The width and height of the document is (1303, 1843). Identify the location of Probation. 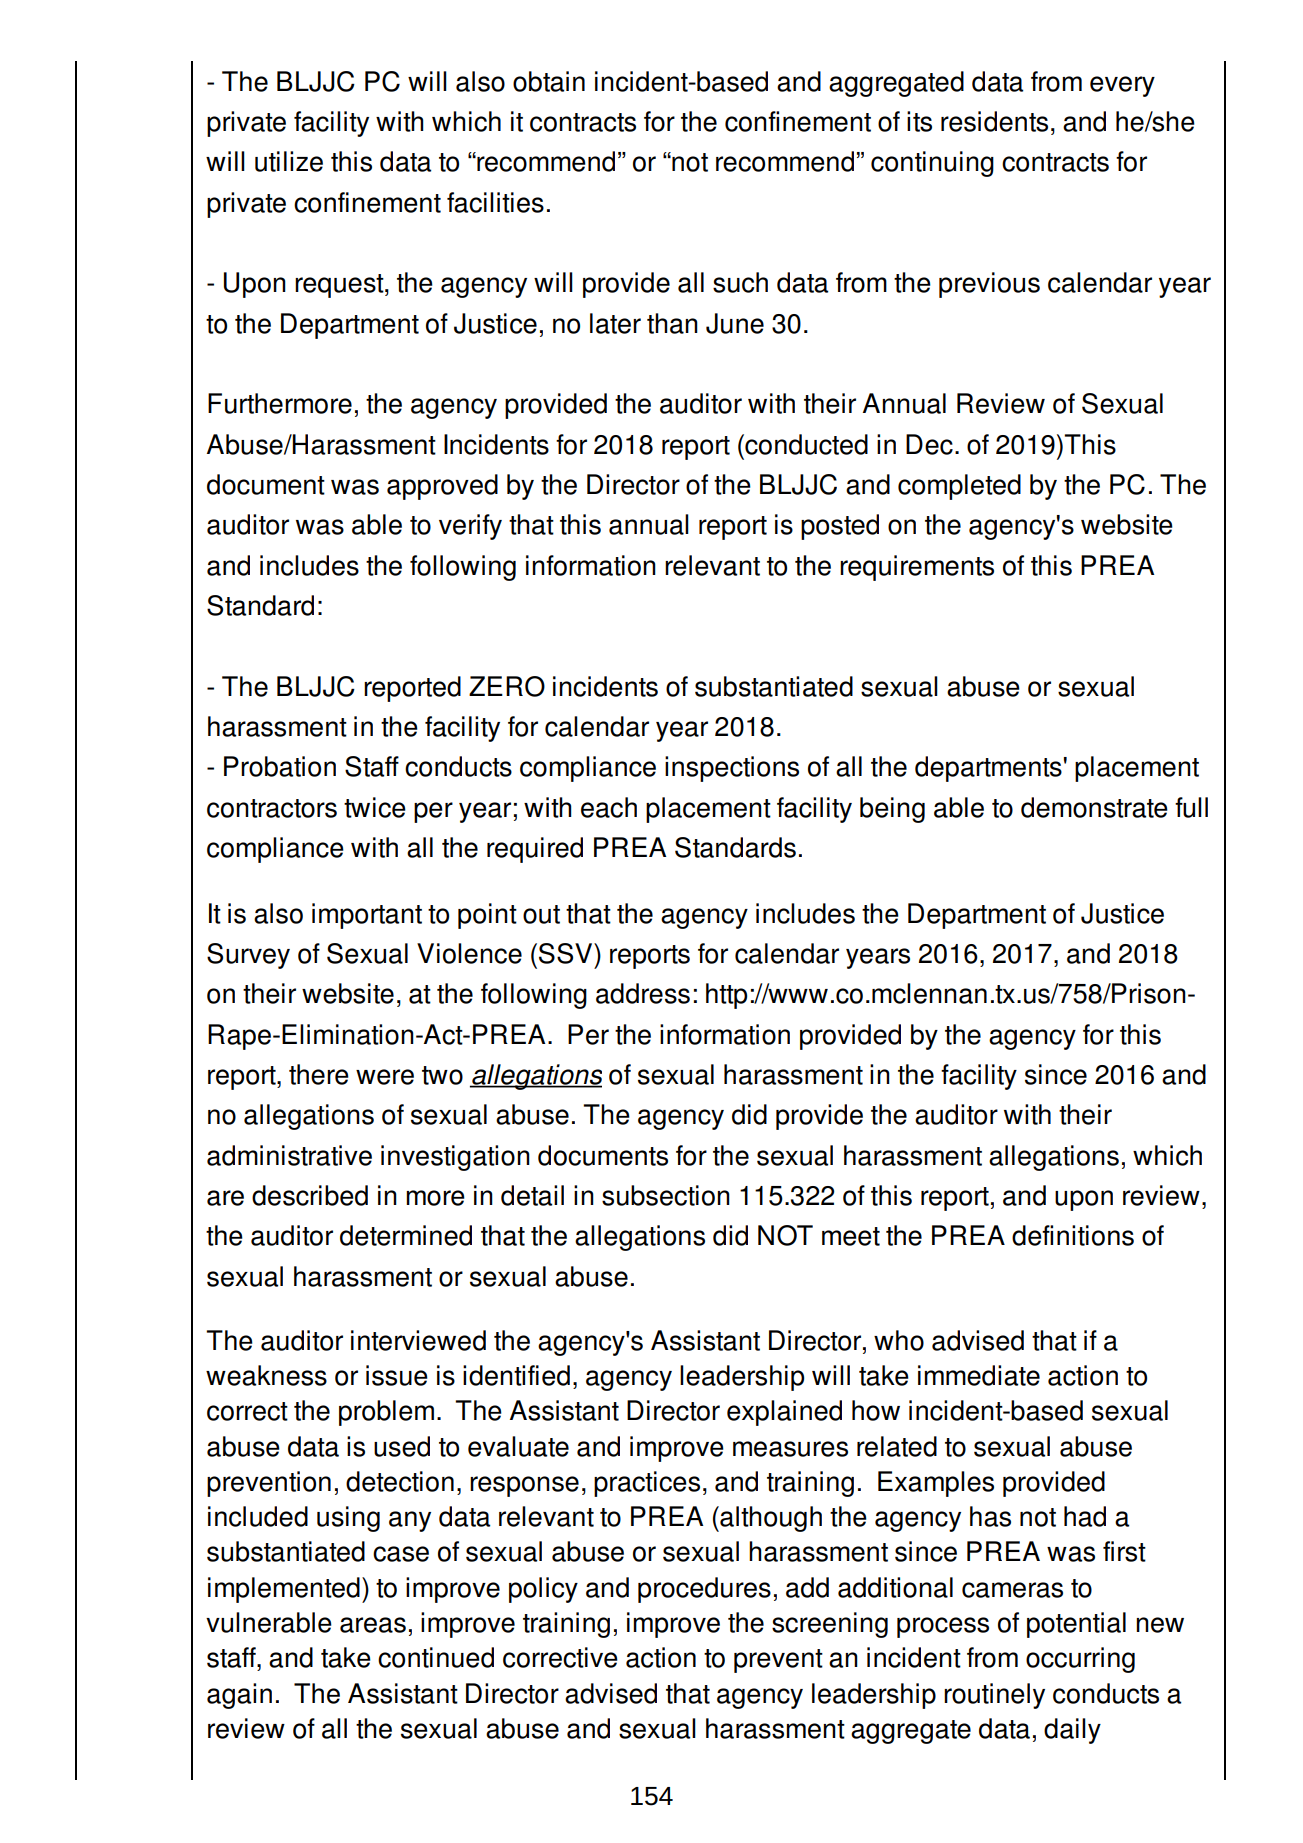
(280, 766).
